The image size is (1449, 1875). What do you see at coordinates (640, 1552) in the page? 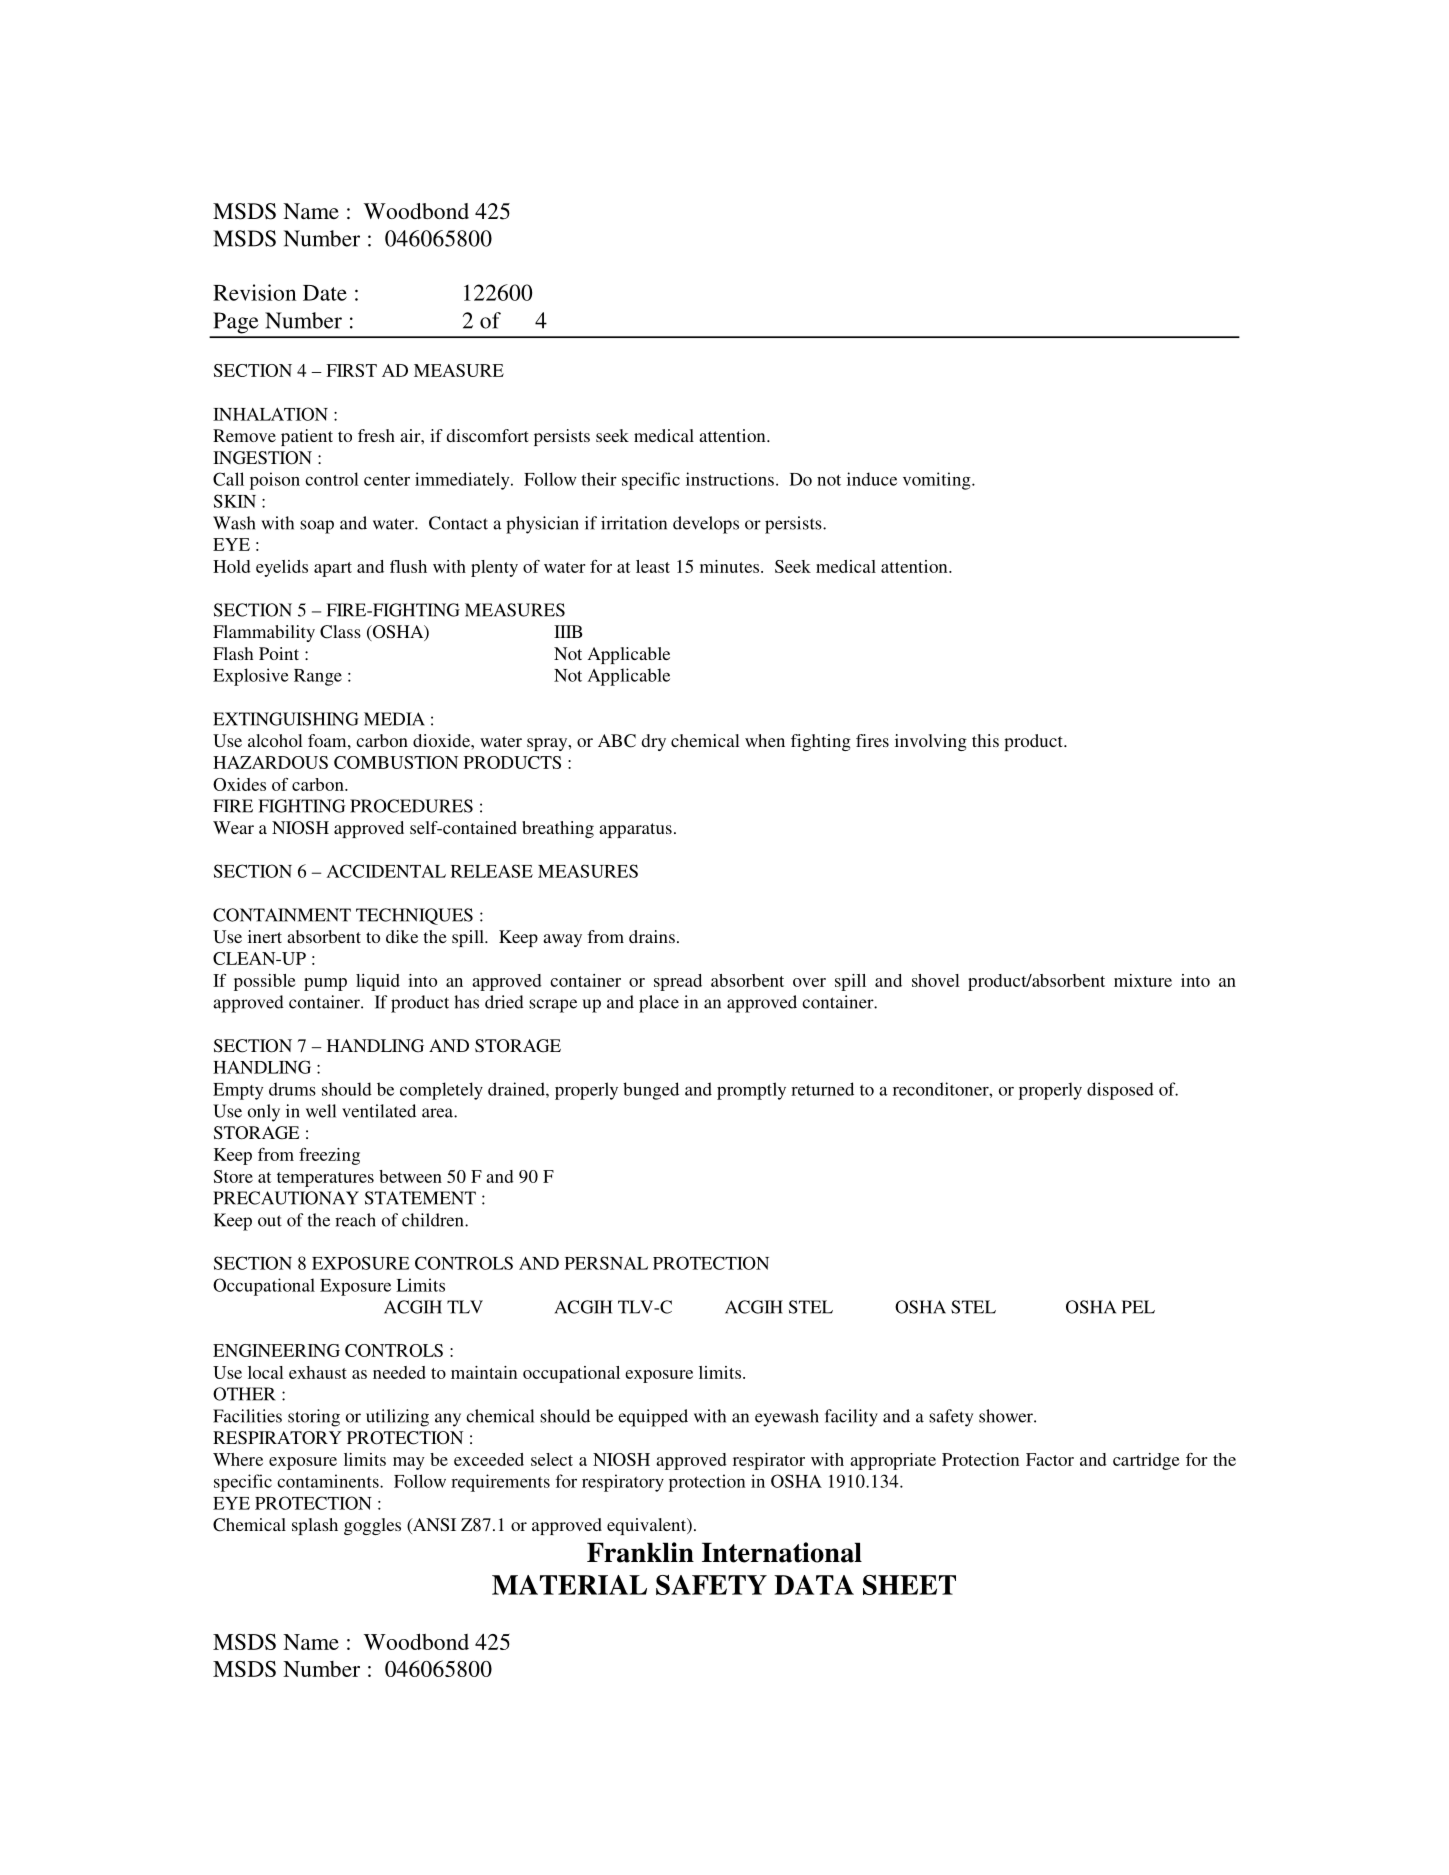
I see `Franklin` at bounding box center [640, 1552].
